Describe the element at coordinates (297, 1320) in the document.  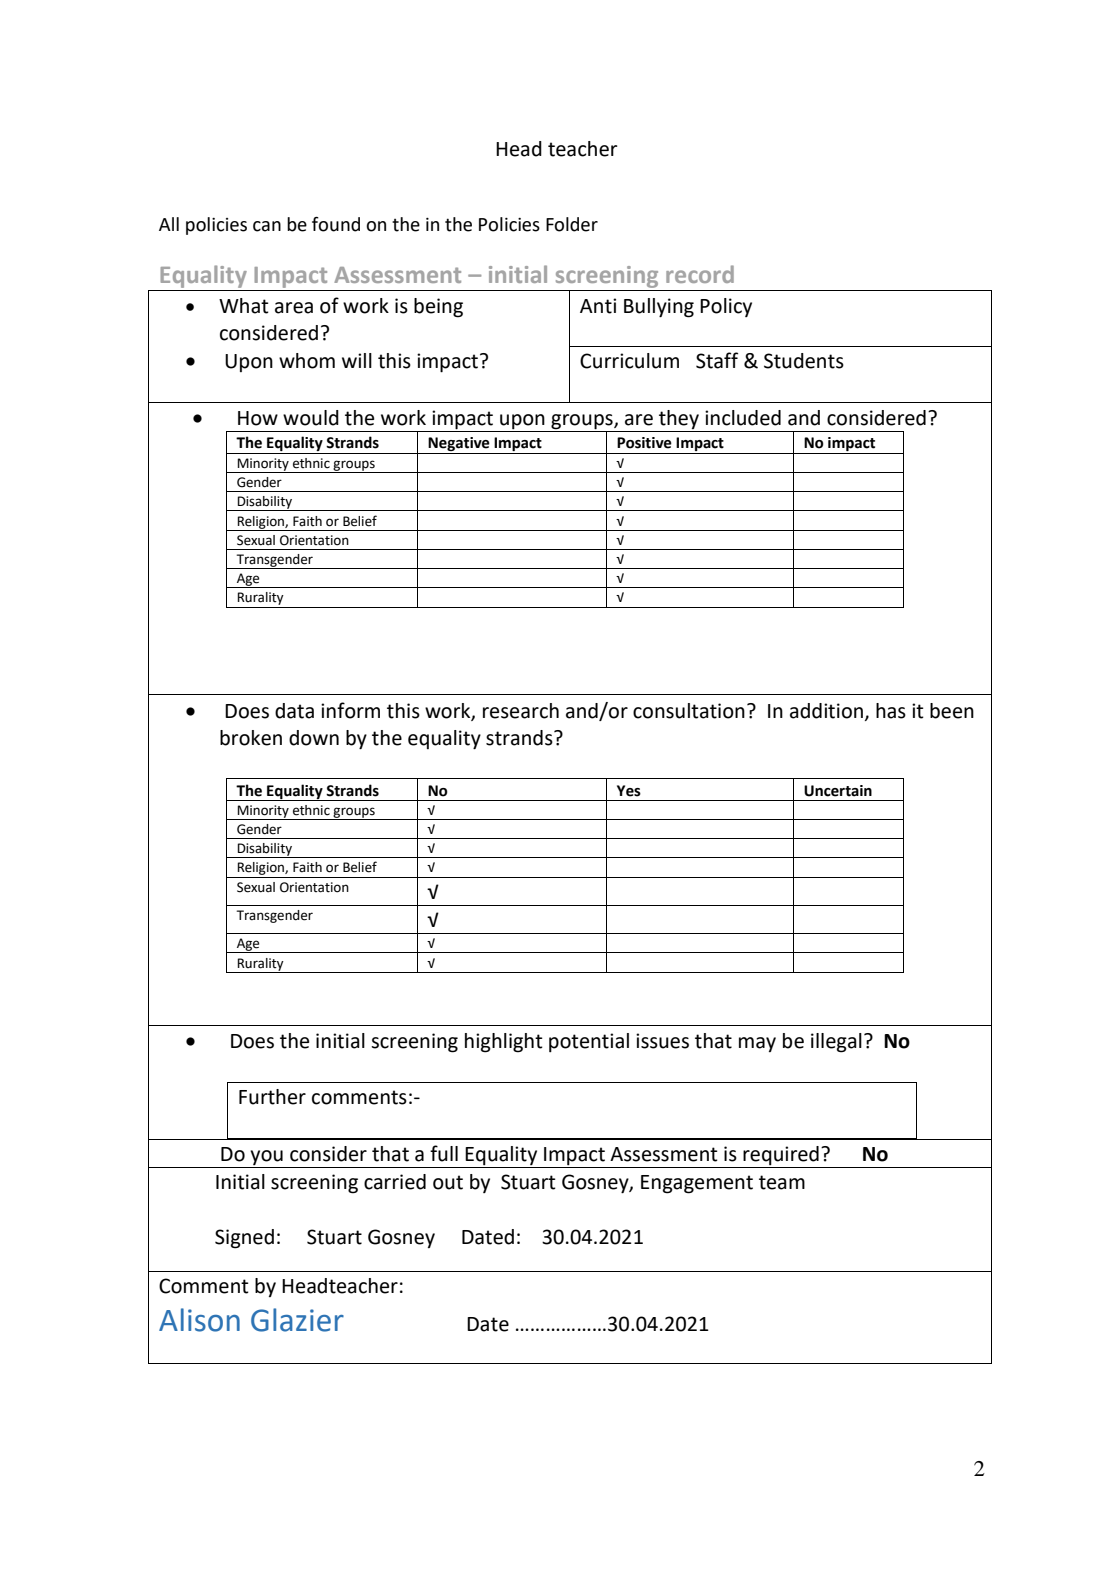
I see `Glazier` at that location.
